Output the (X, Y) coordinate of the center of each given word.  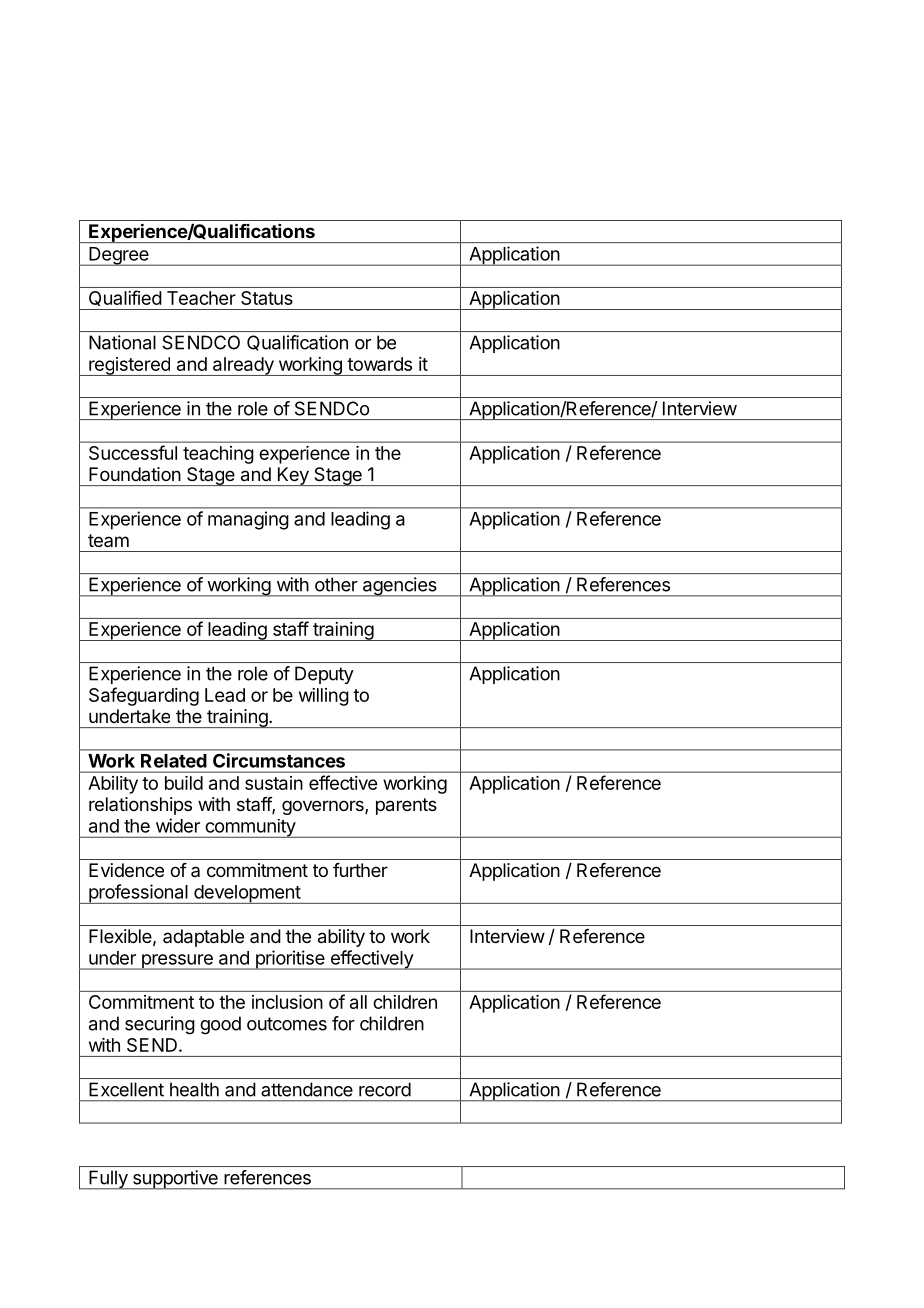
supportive (175, 1180)
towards (379, 364)
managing (248, 520)
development (247, 894)
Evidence (126, 870)
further (360, 870)
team (108, 540)
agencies (399, 587)
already (243, 366)
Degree (119, 256)
